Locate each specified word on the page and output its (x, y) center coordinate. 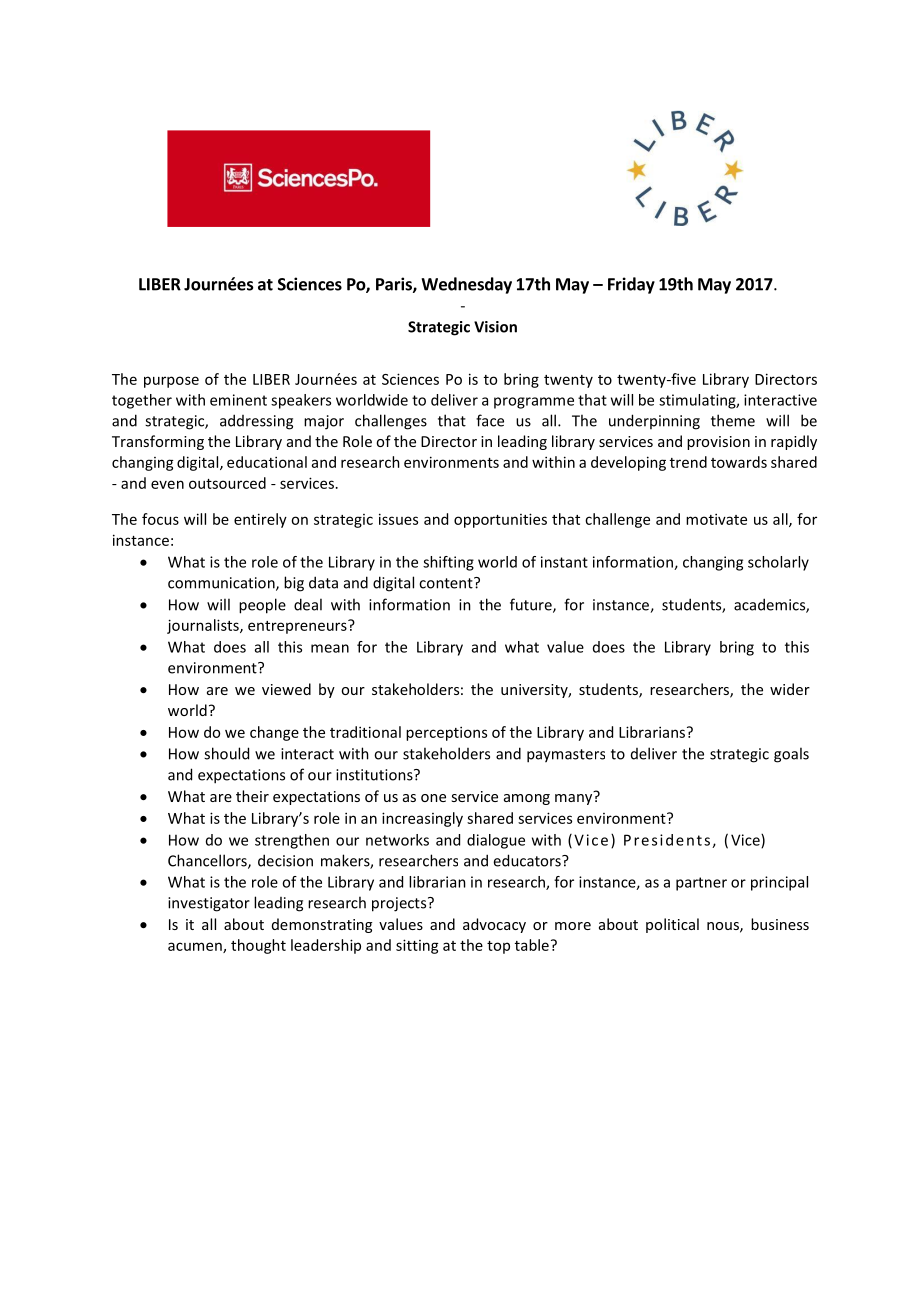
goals (791, 755)
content (447, 583)
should (226, 753)
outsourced (227, 483)
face (490, 420)
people (262, 606)
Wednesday (466, 285)
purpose (171, 382)
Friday (631, 285)
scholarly (778, 563)
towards (739, 462)
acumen (196, 947)
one (433, 798)
